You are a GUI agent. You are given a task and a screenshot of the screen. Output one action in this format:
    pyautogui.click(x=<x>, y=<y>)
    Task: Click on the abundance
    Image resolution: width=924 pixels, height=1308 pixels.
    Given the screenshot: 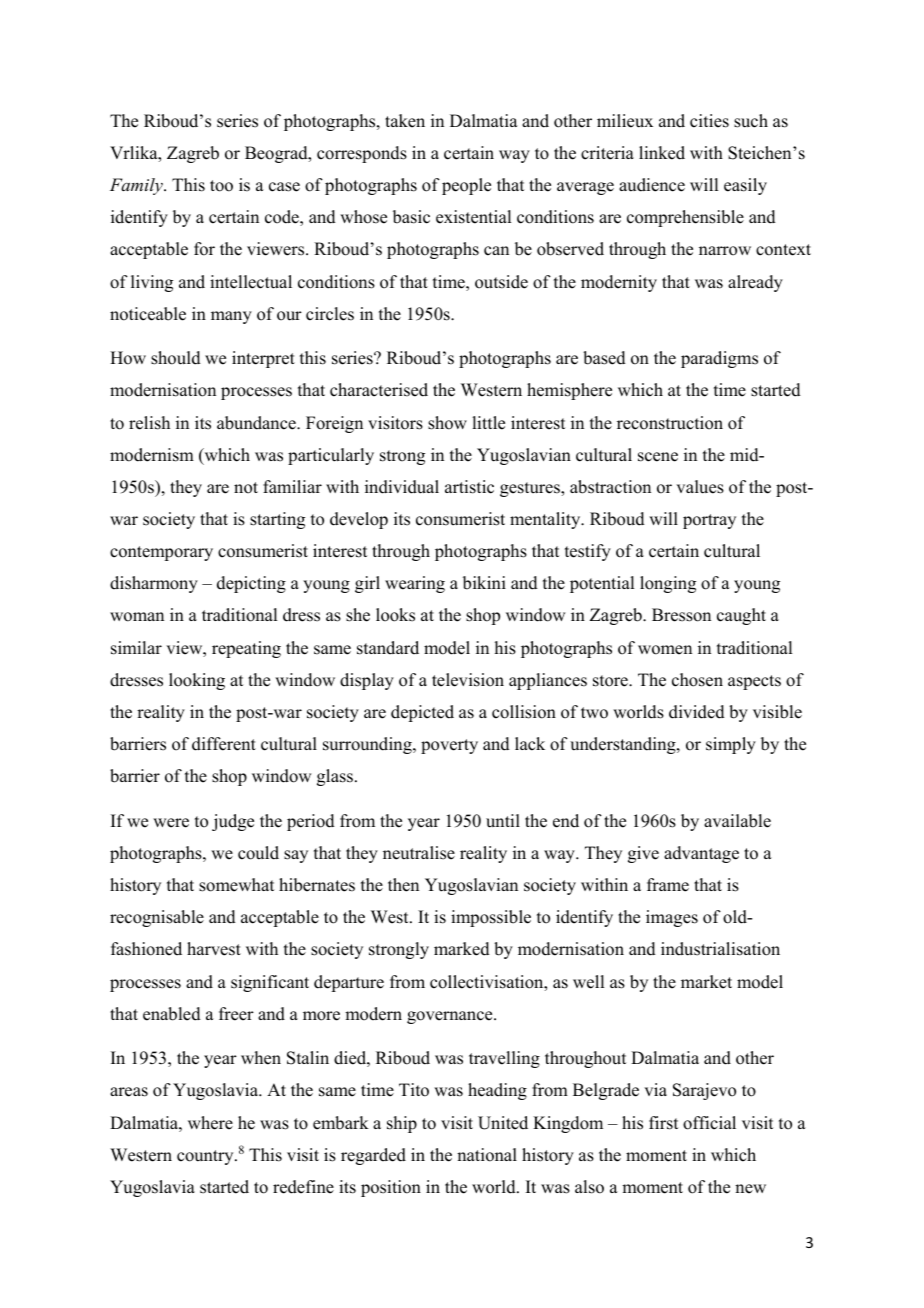 What is the action you would take?
    pyautogui.click(x=257, y=423)
